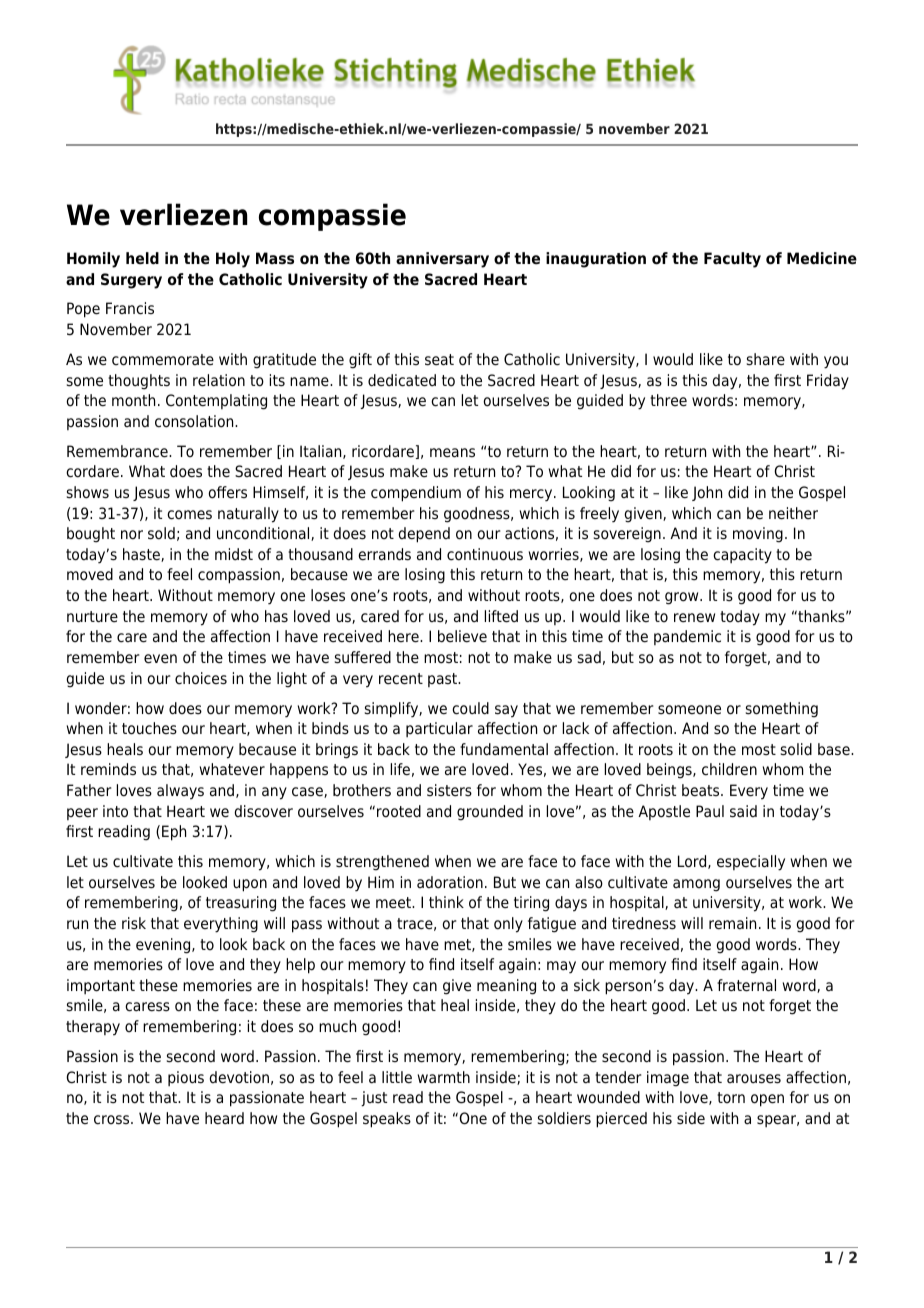 The height and width of the page is (1308, 924). I want to click on anniversary, so click(442, 260).
